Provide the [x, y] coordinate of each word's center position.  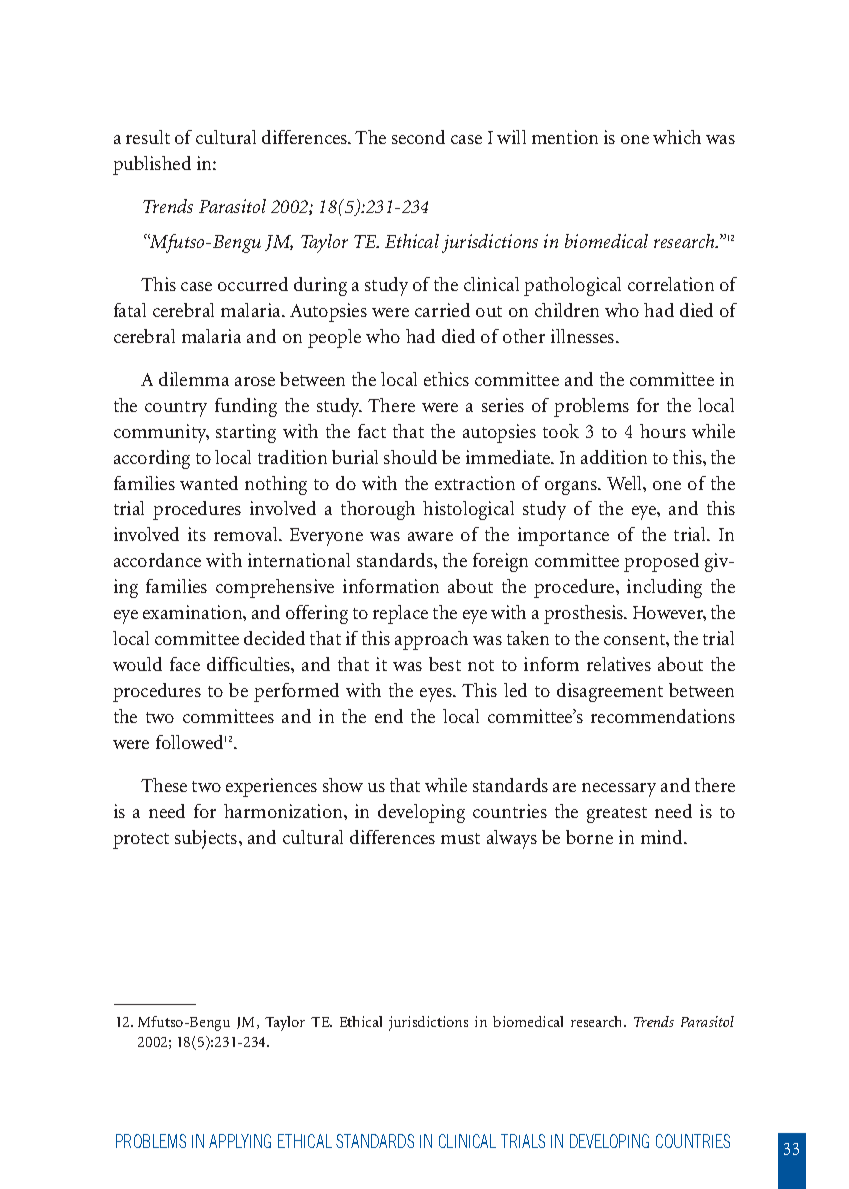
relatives [619, 664]
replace [400, 614]
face [185, 664]
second [418, 137]
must [460, 838]
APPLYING [240, 1141]
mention [565, 137]
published [152, 165]
